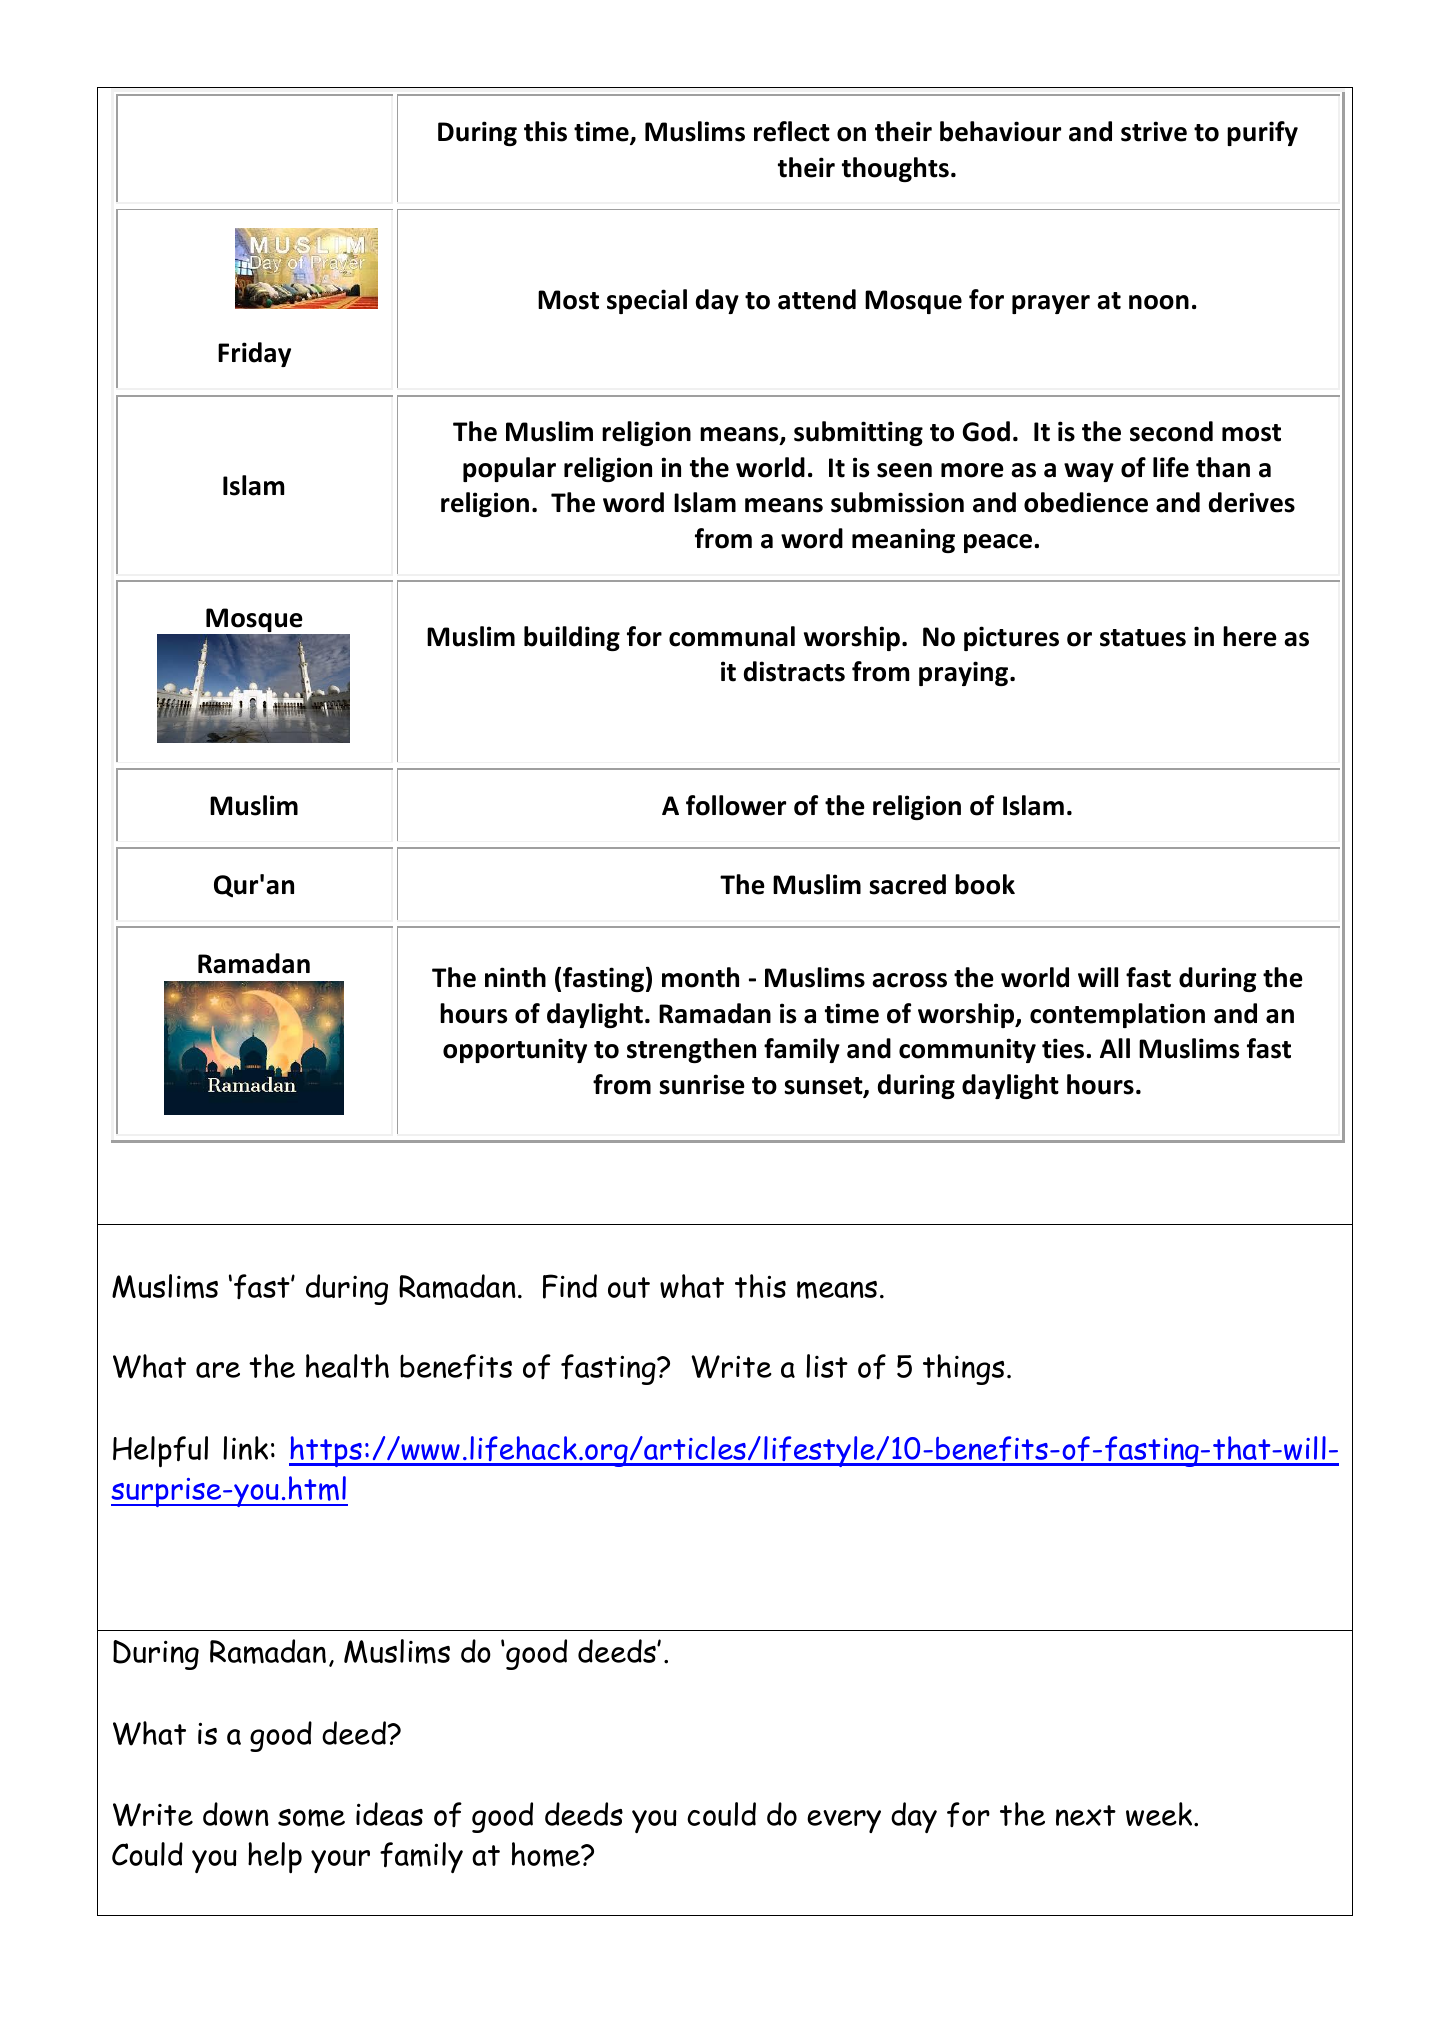 This page has width=1442, height=2039. I want to click on month, so click(700, 977).
